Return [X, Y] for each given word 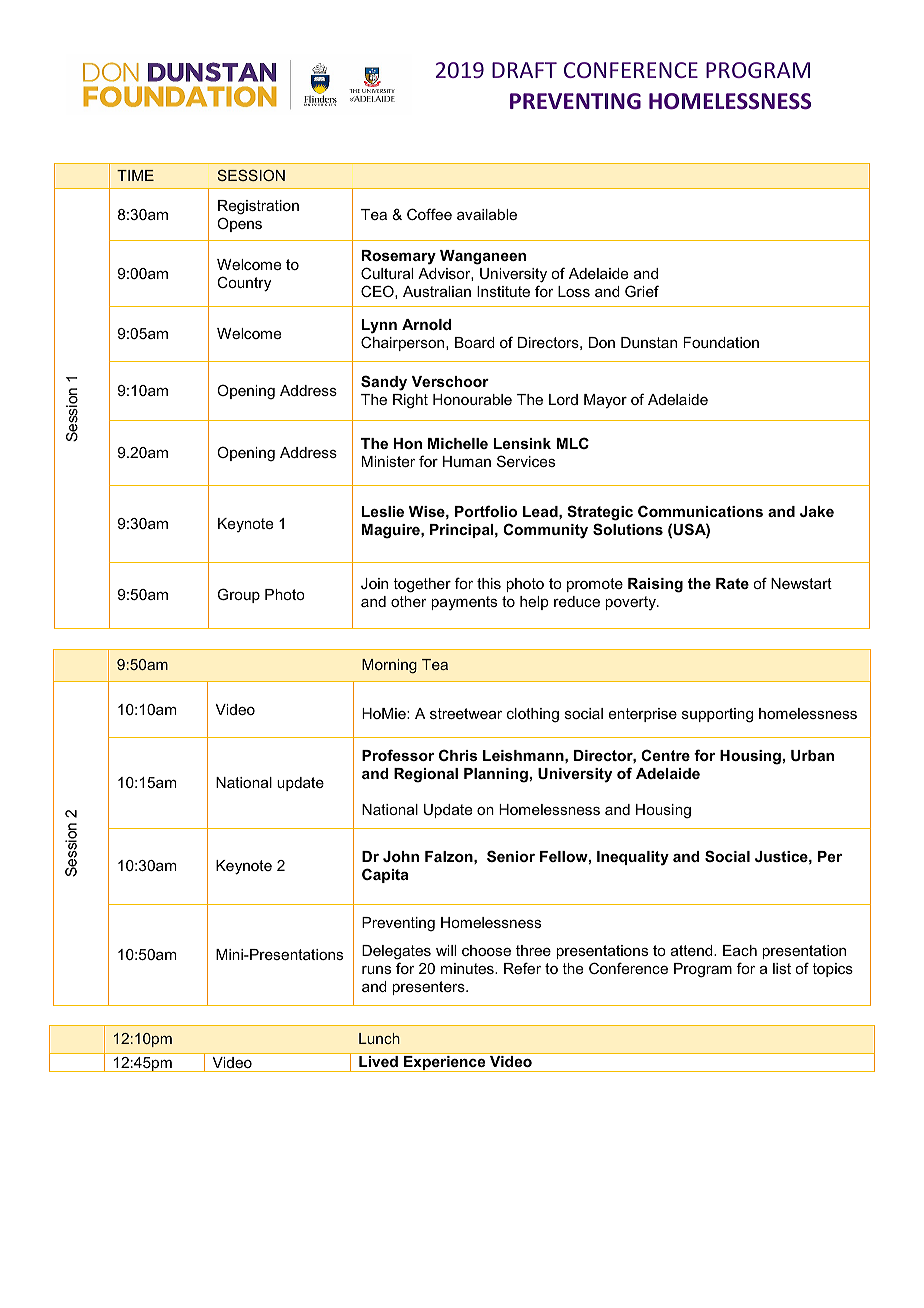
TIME [135, 175]
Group [239, 595]
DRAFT [524, 70]
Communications [700, 511]
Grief [642, 291]
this [489, 583]
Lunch [379, 1038]
